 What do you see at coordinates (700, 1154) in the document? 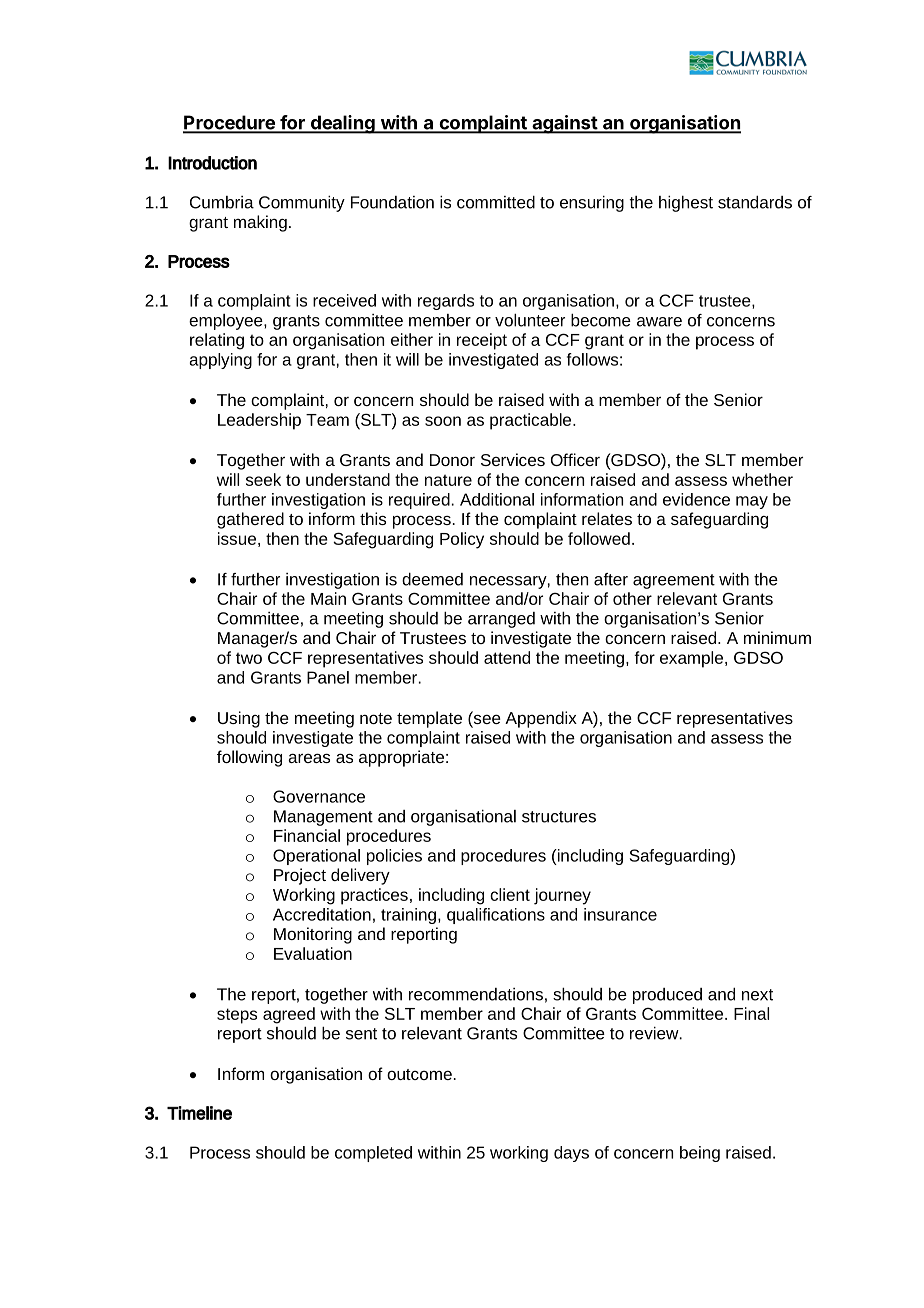
I see `being` at bounding box center [700, 1154].
